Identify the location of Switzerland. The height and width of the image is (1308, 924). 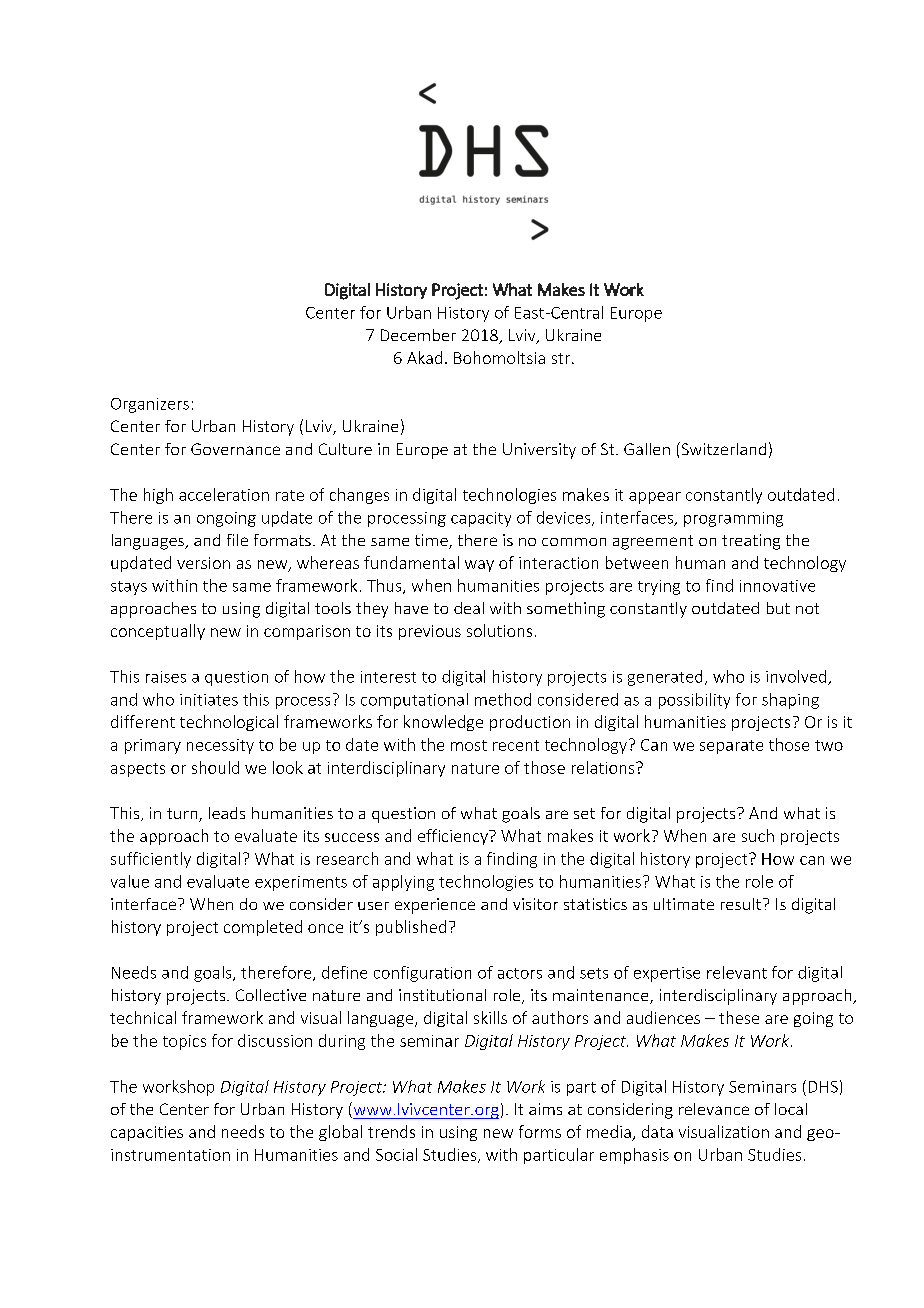
(722, 448).
